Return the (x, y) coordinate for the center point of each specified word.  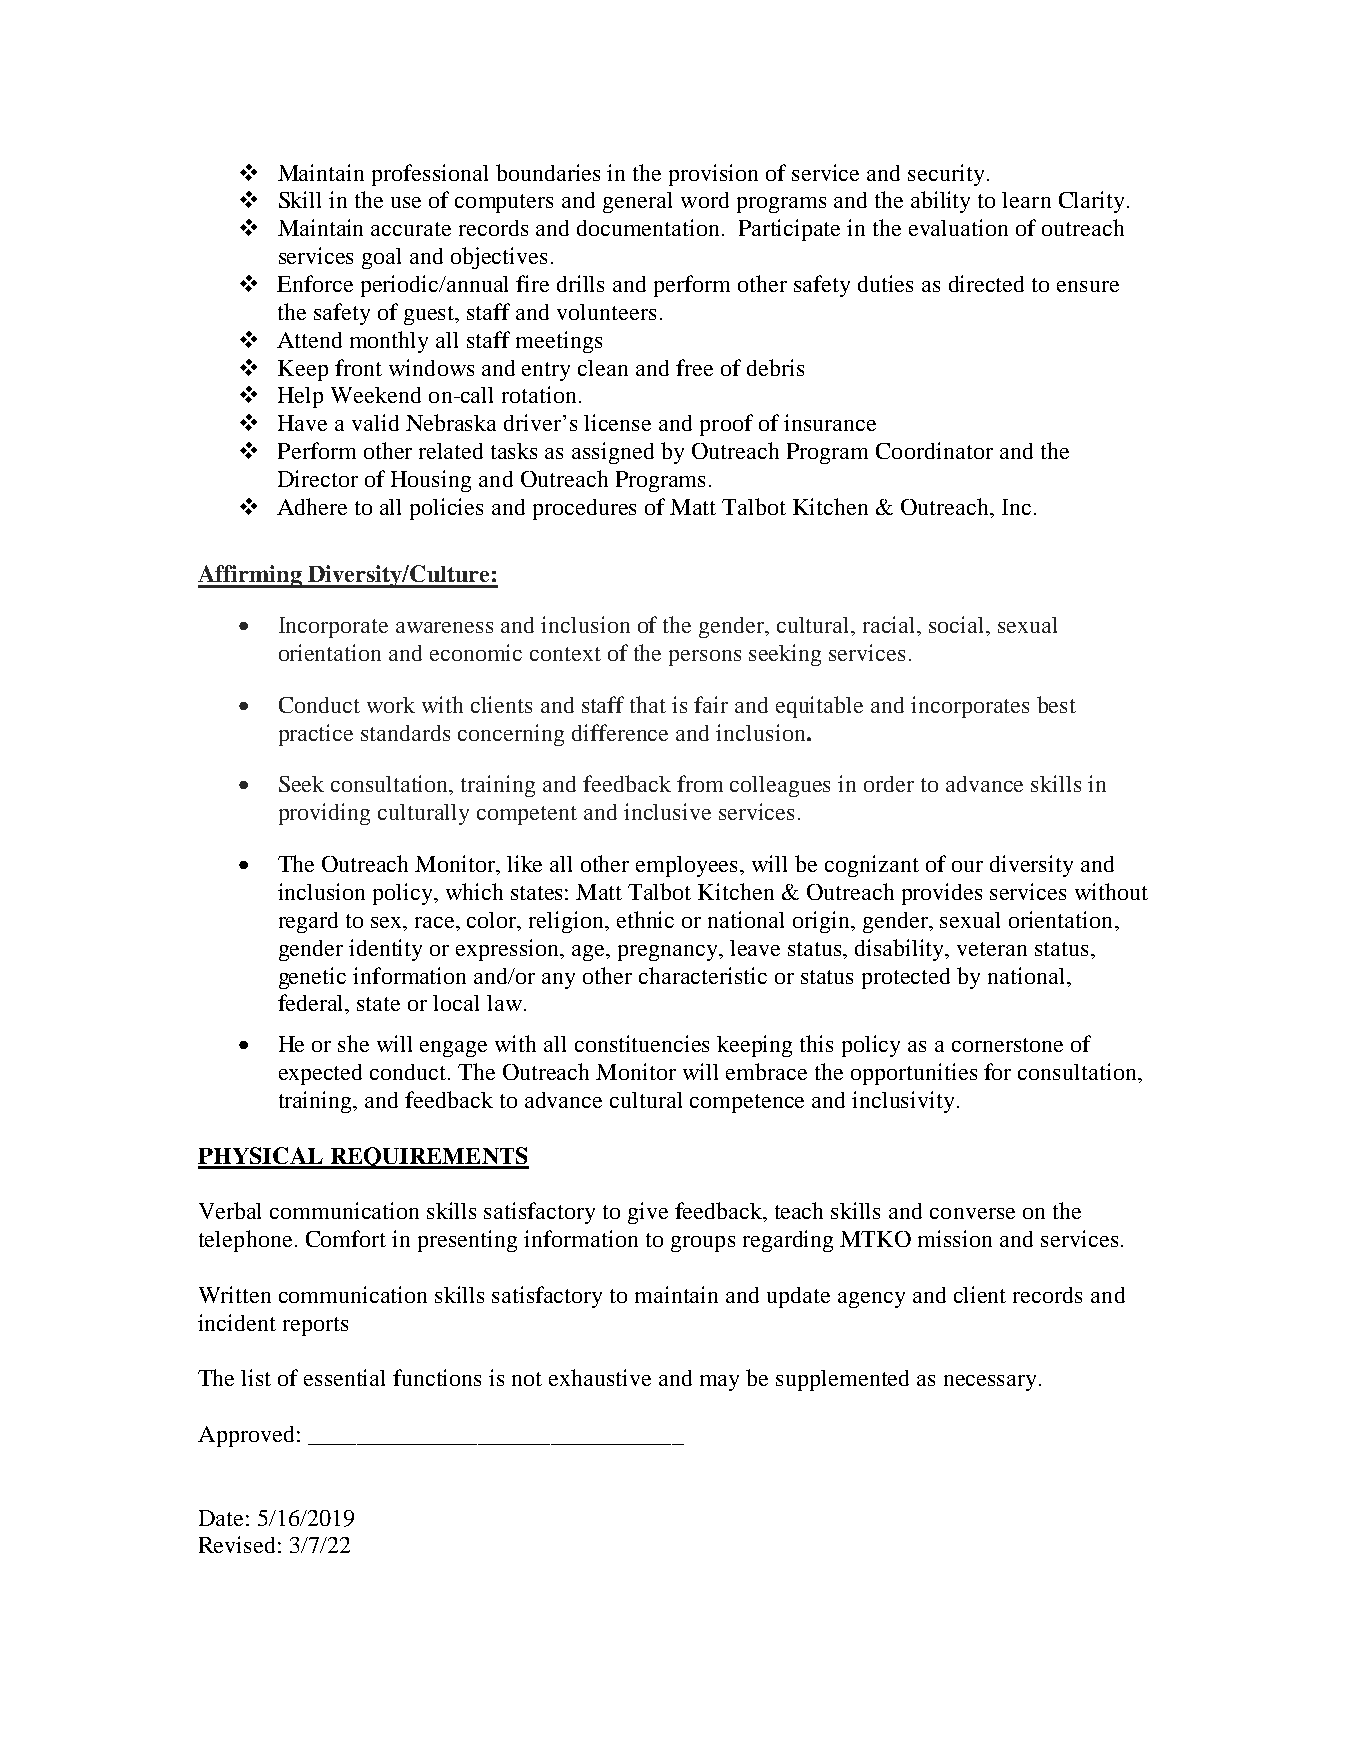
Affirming (251, 576)
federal (312, 1004)
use (406, 202)
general (637, 202)
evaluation (958, 227)
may (719, 1383)
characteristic (703, 975)
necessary (992, 1383)
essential (344, 1377)
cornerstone (1007, 1045)
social (958, 624)
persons (705, 658)
